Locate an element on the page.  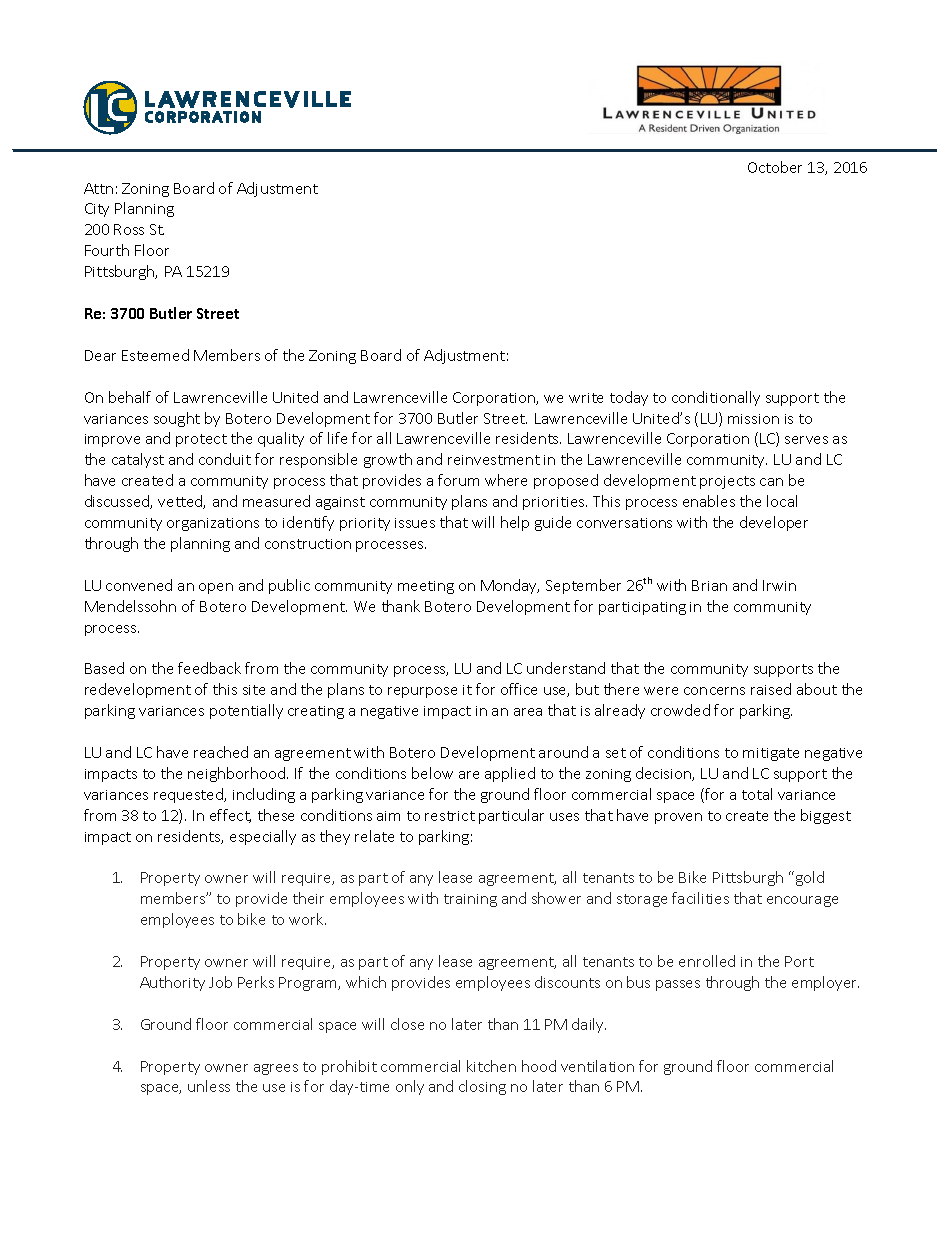
meeting is located at coordinates (426, 587).
